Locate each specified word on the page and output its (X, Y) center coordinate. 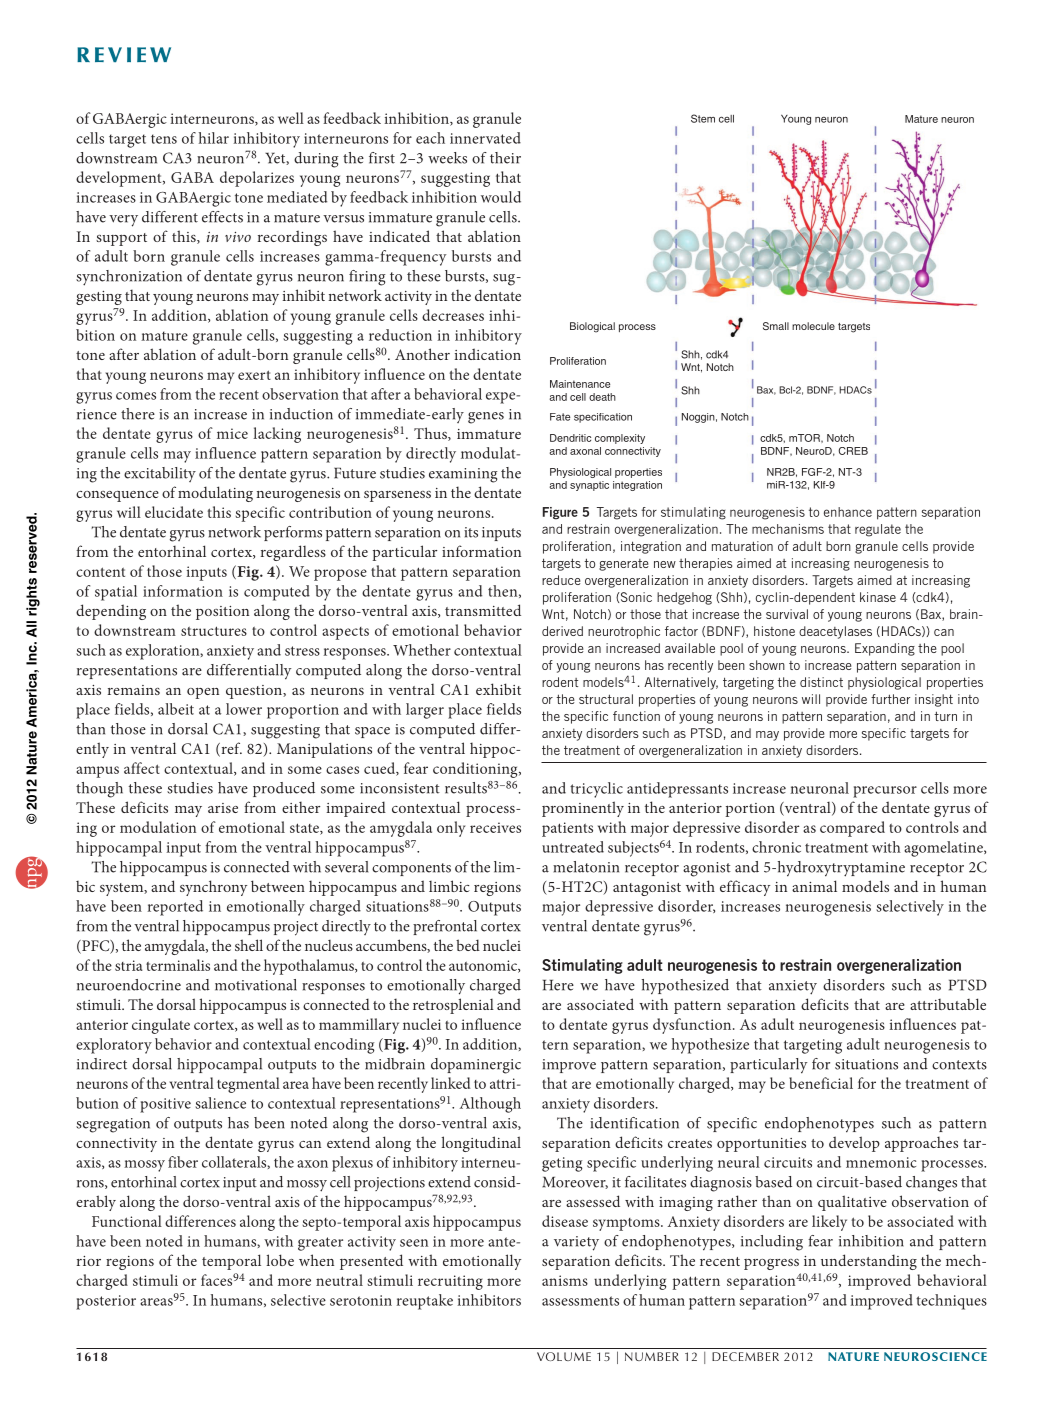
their (505, 158)
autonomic (484, 966)
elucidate (174, 512)
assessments (580, 1301)
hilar (214, 138)
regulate (878, 530)
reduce (561, 580)
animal (814, 886)
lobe (280, 1260)
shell (249, 945)
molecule (813, 326)
